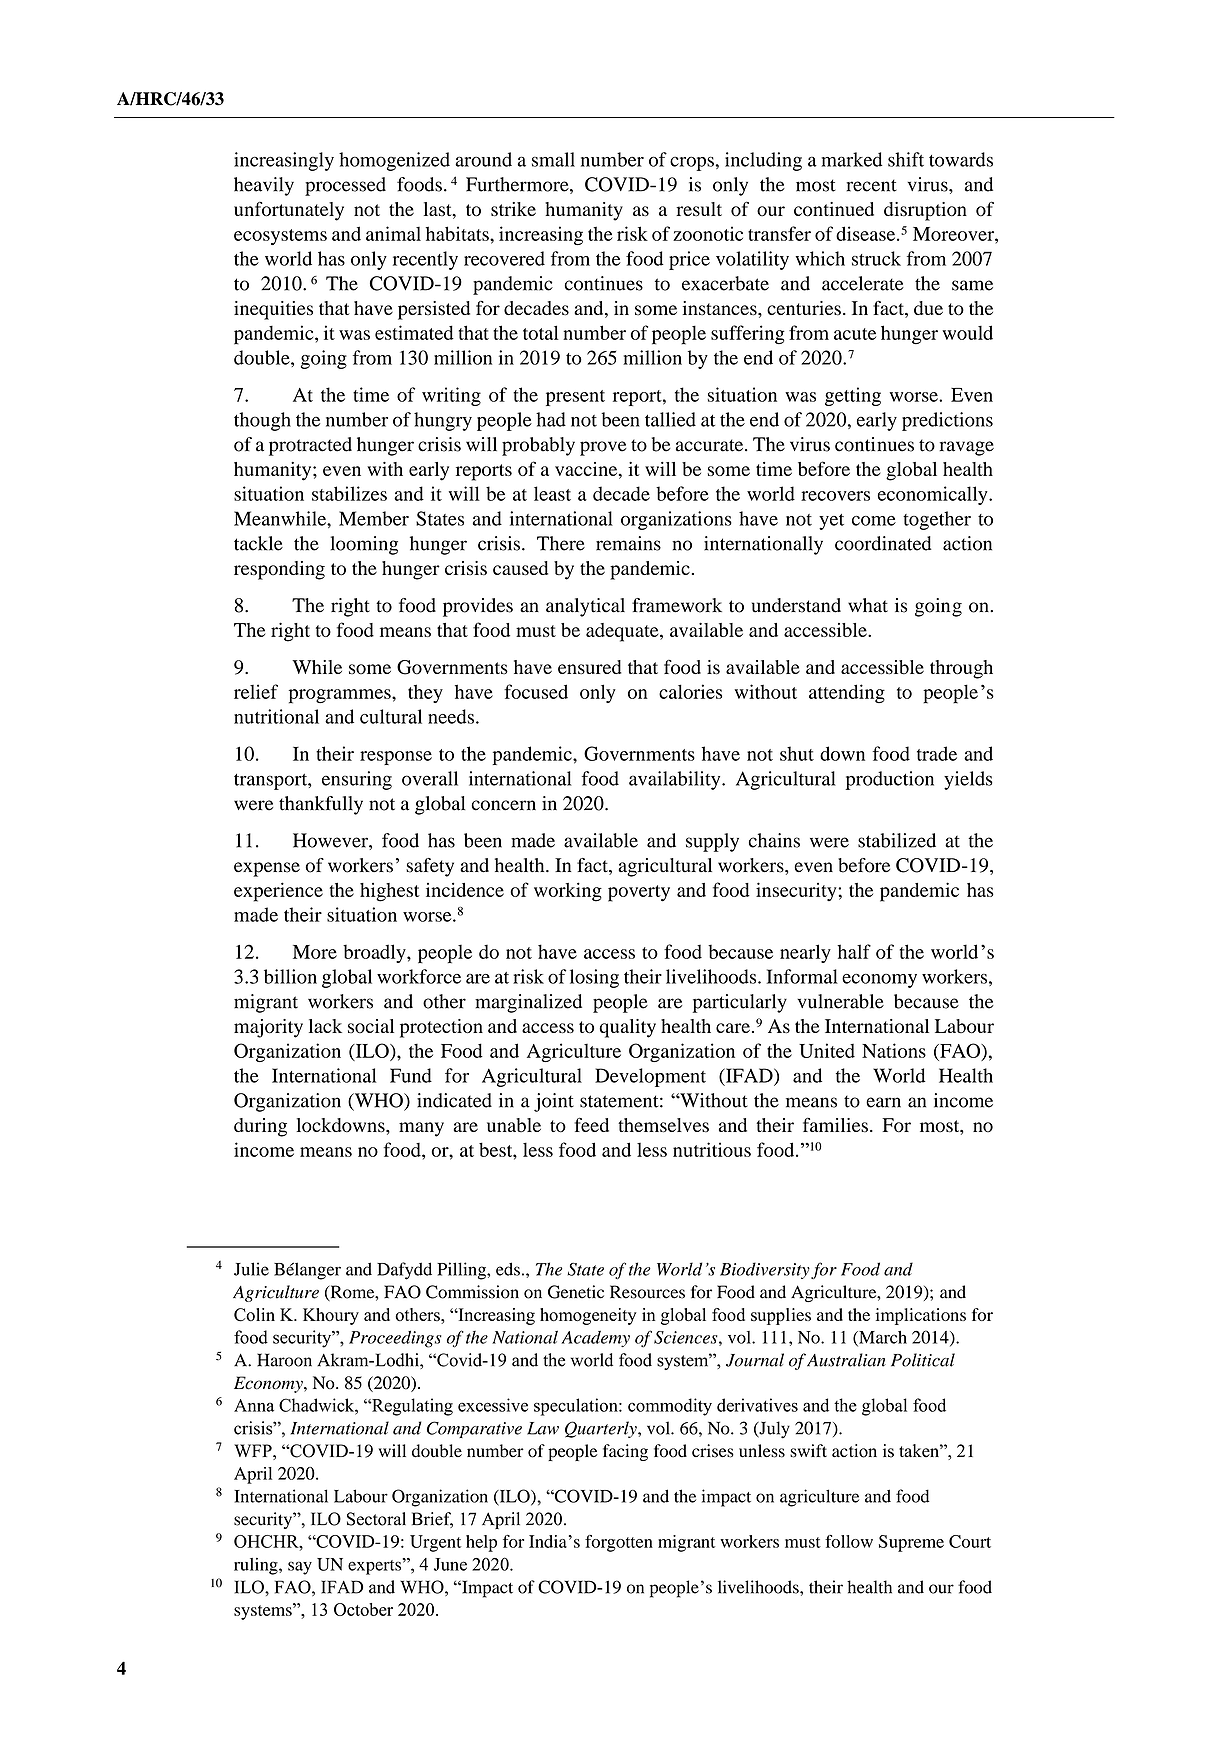 The width and height of the screenshot is (1228, 1737). I want to click on ensured, so click(590, 667).
